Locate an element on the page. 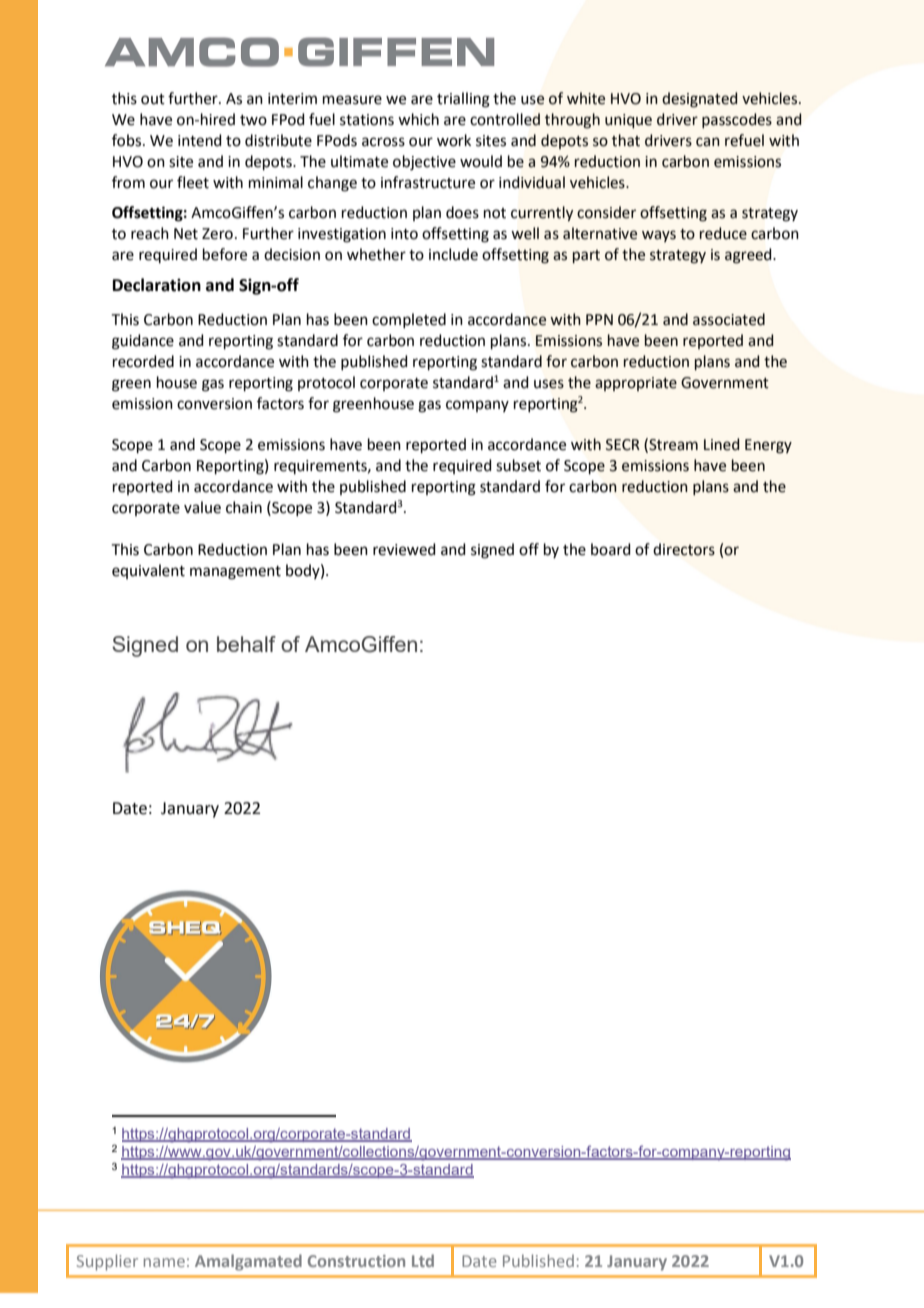 The image size is (924, 1308). work is located at coordinates (454, 140).
